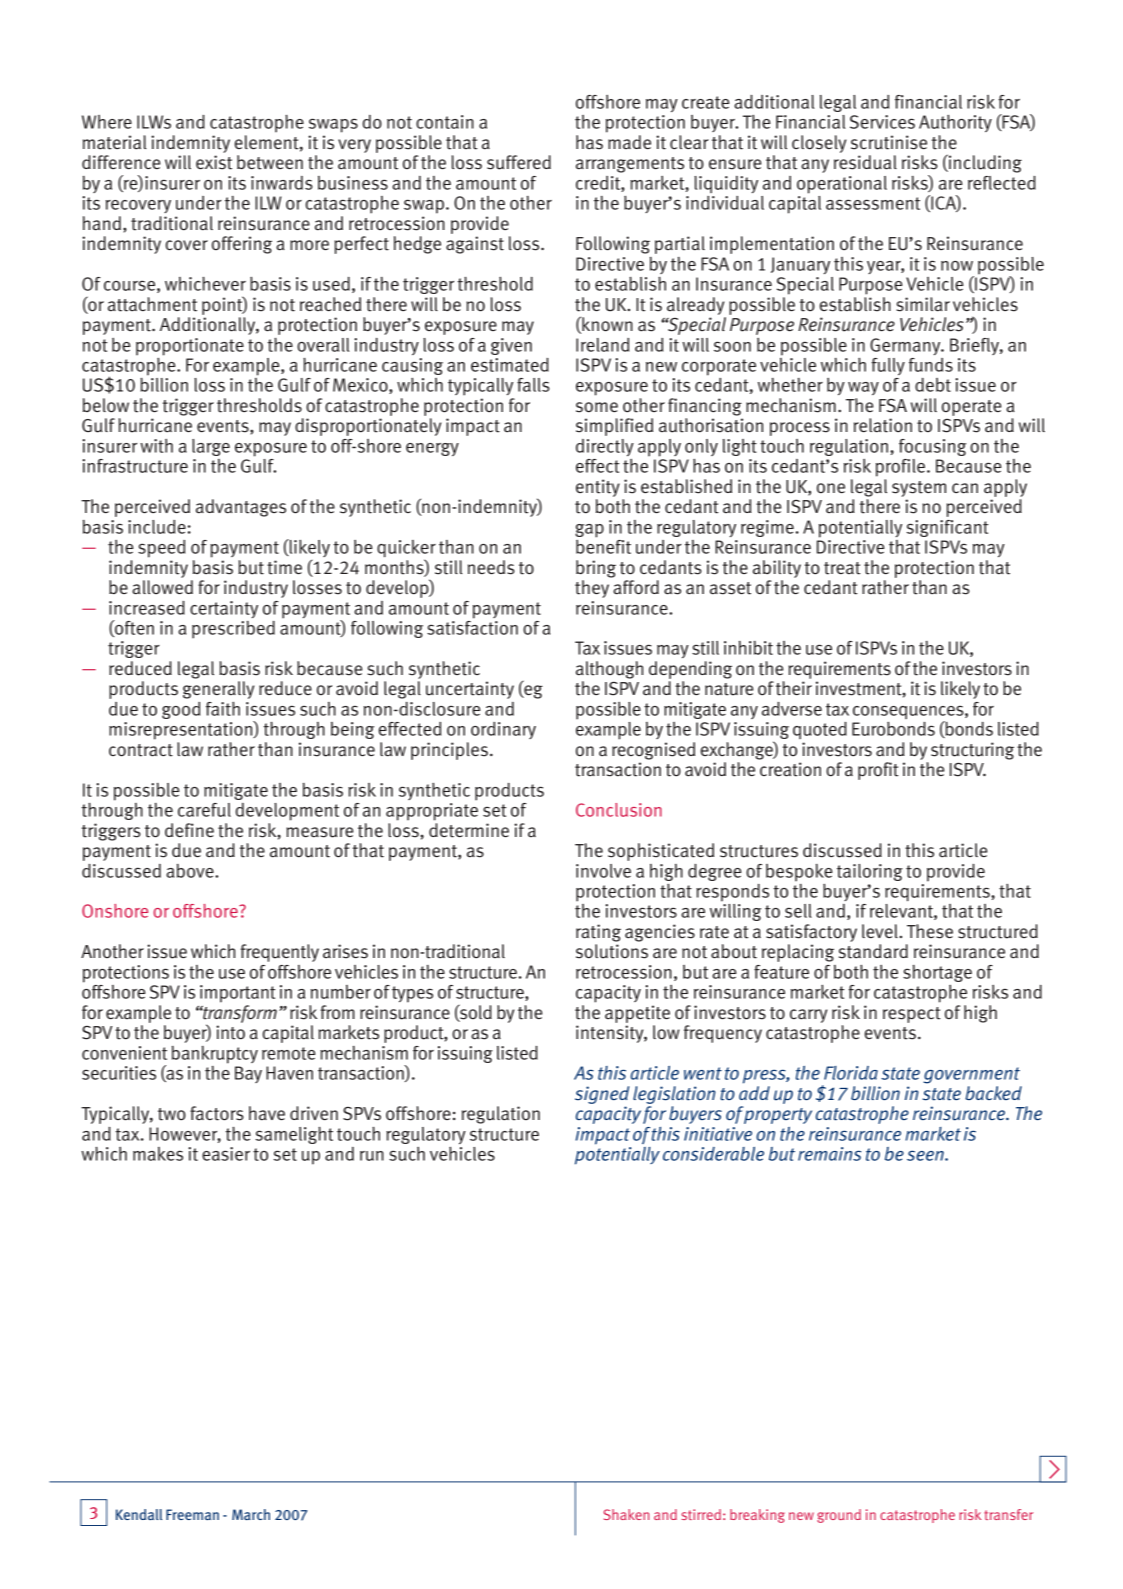 The width and height of the screenshot is (1123, 1589). Describe the element at coordinates (609, 670) in the screenshot. I see `although` at that location.
